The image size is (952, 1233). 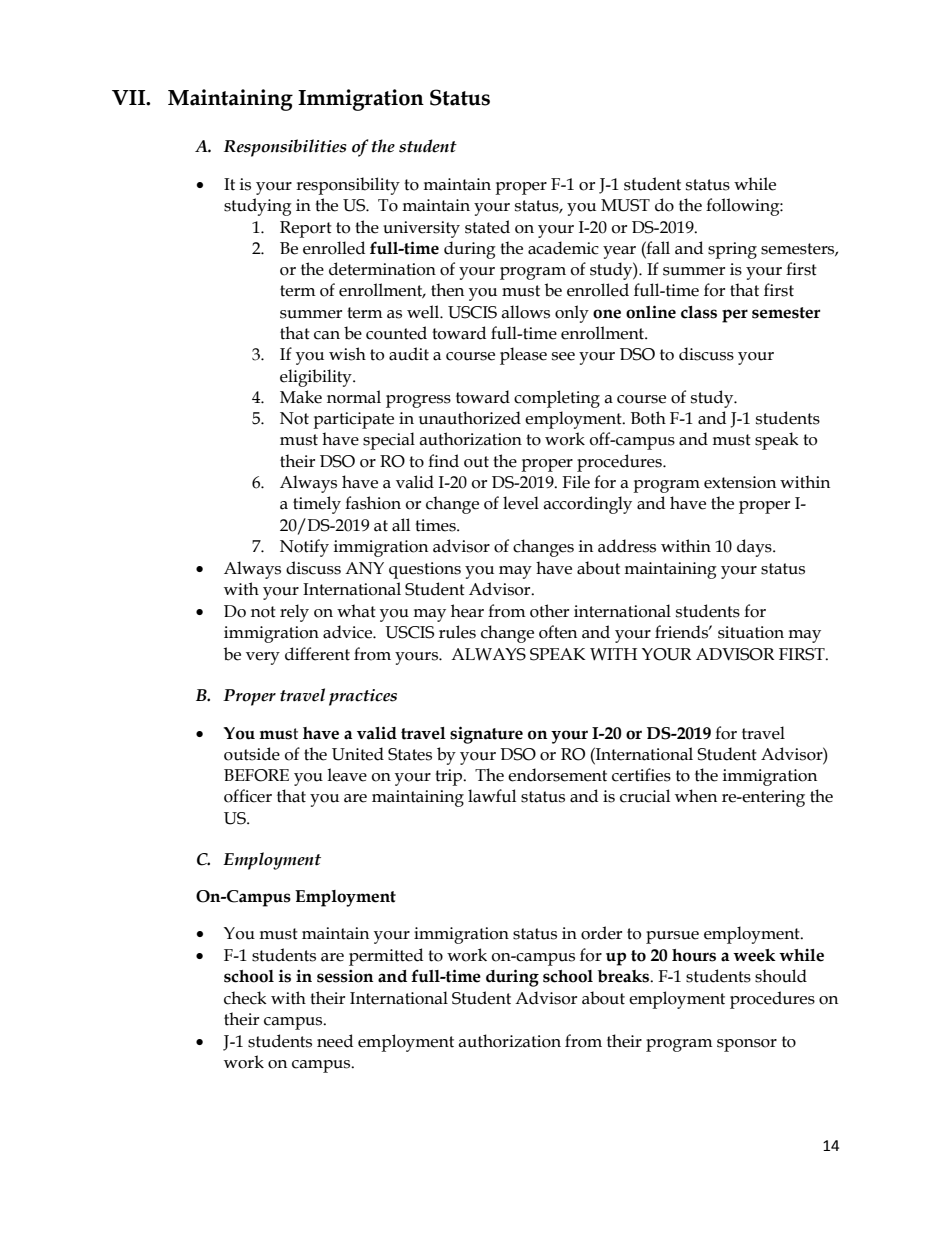 I want to click on sponsor, so click(x=747, y=1045).
